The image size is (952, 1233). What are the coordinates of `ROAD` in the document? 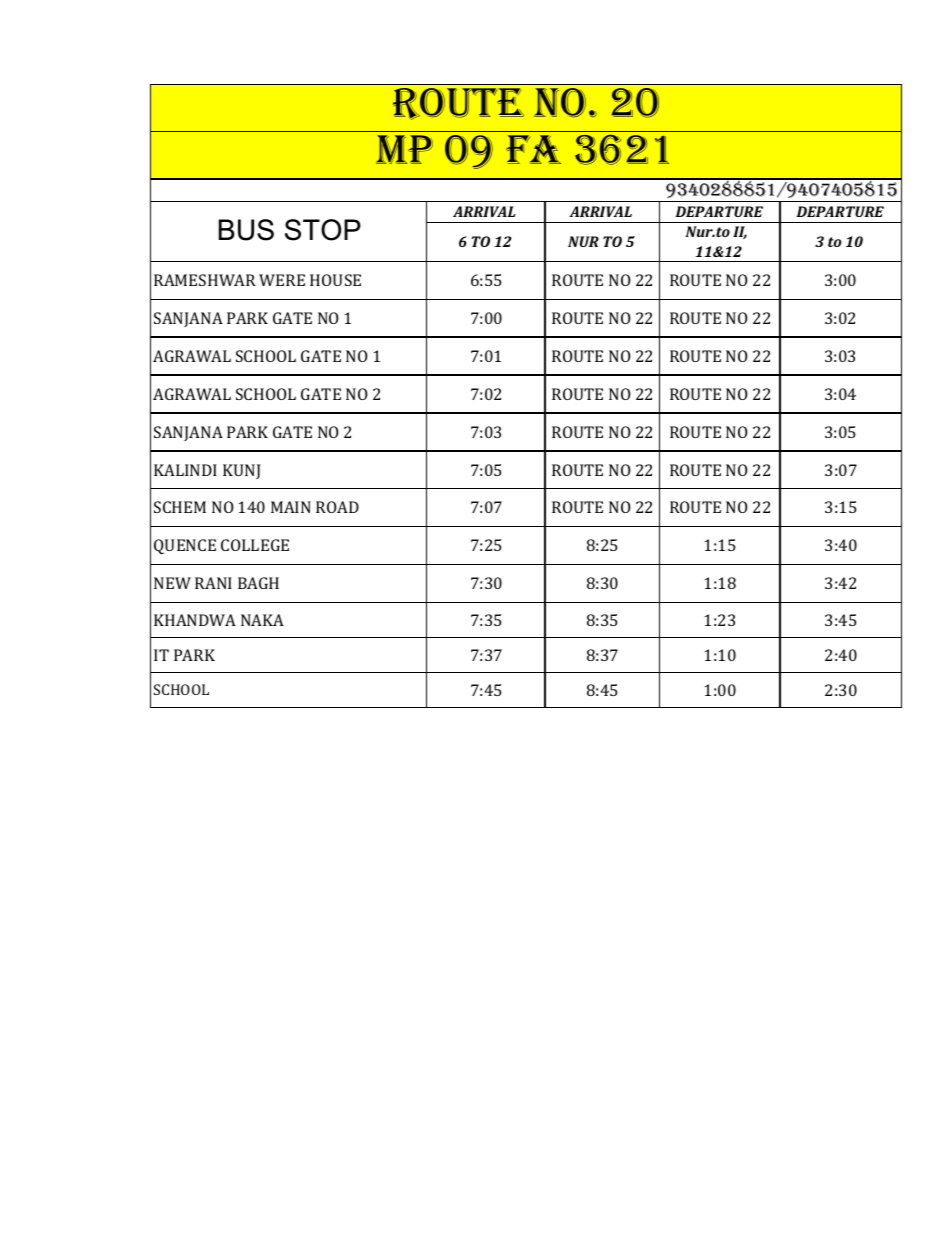 It's located at (337, 507).
